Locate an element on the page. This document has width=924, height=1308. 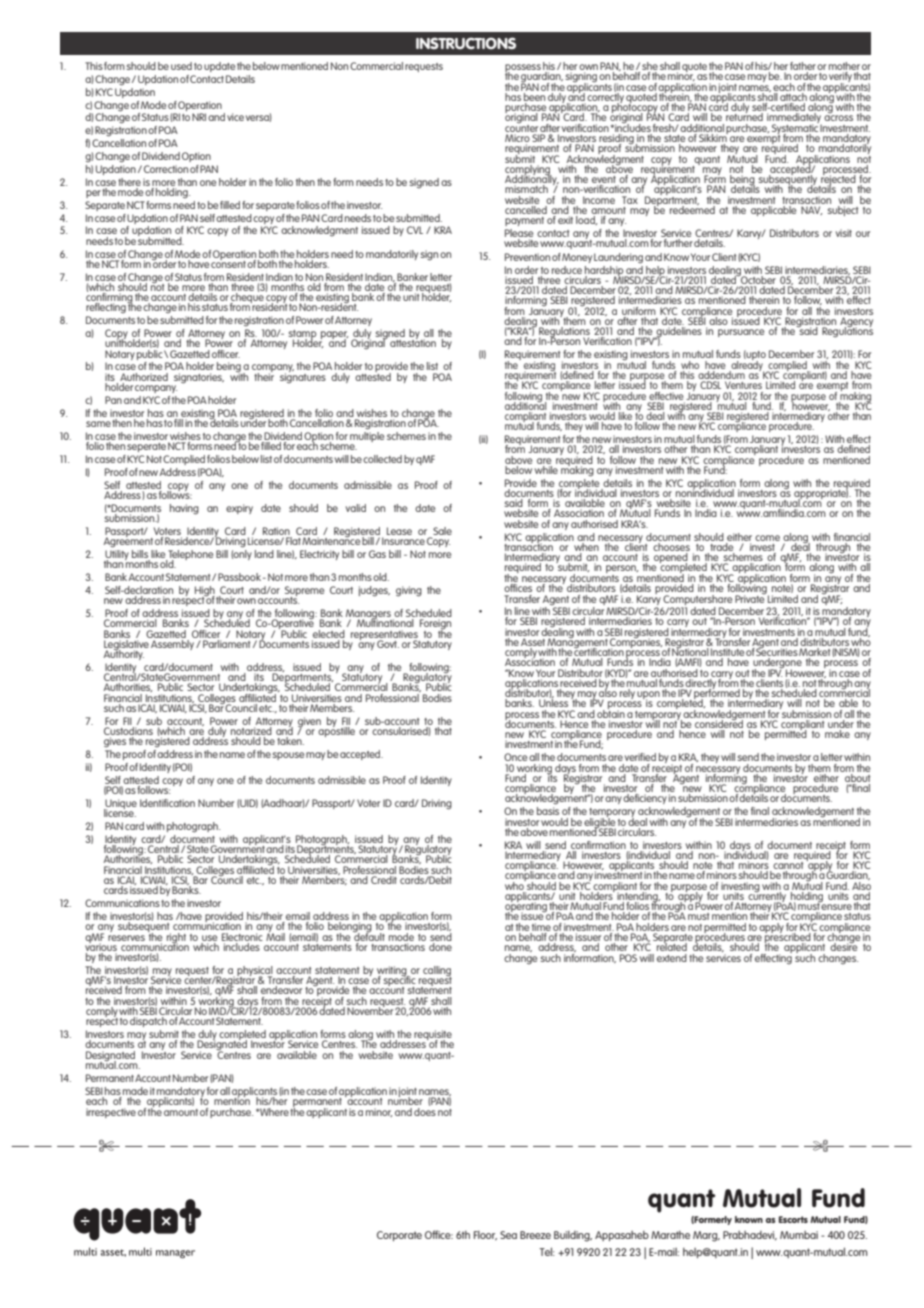
giving is located at coordinates (409, 591).
